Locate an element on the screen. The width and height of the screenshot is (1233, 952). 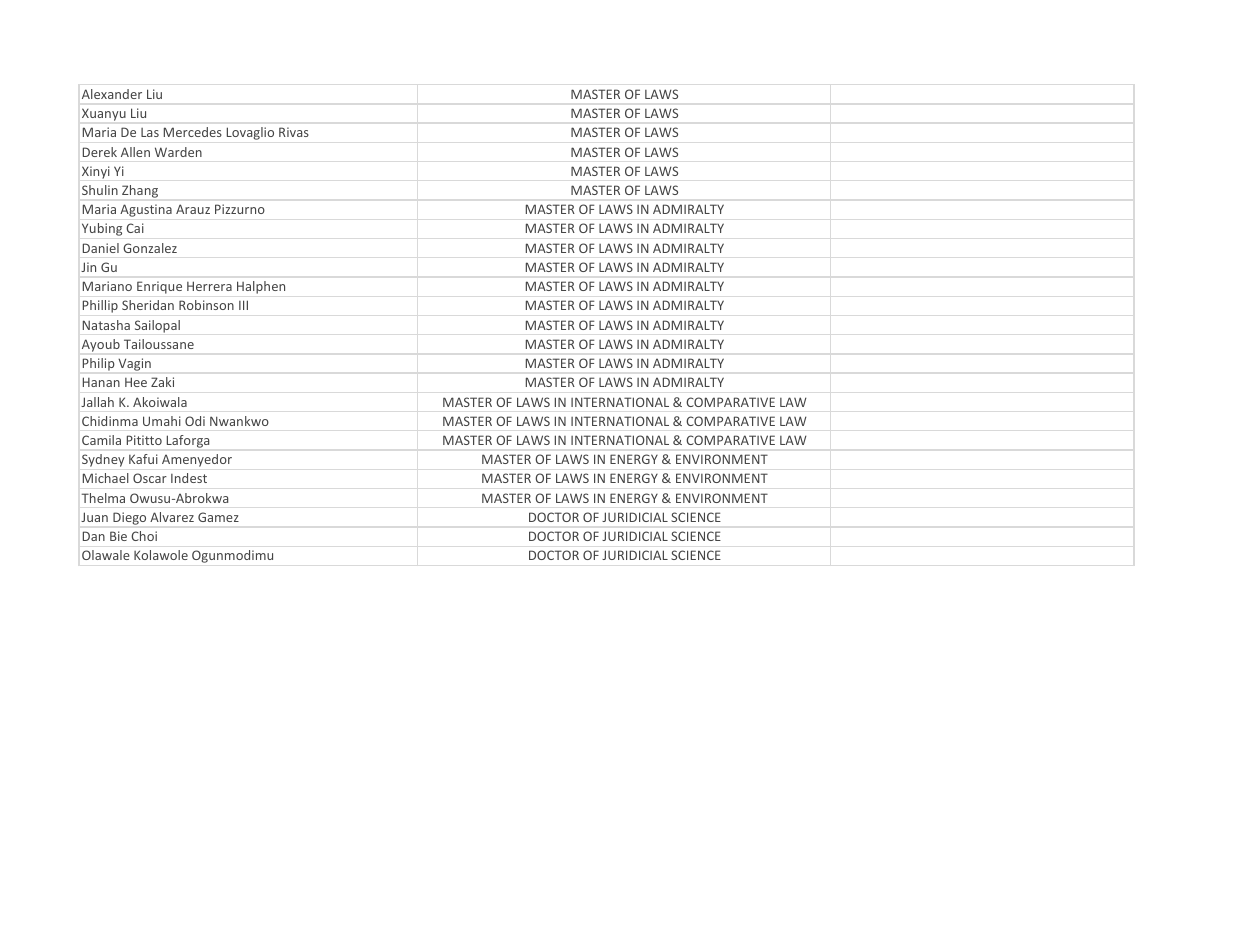
Hee is located at coordinates (136, 382).
